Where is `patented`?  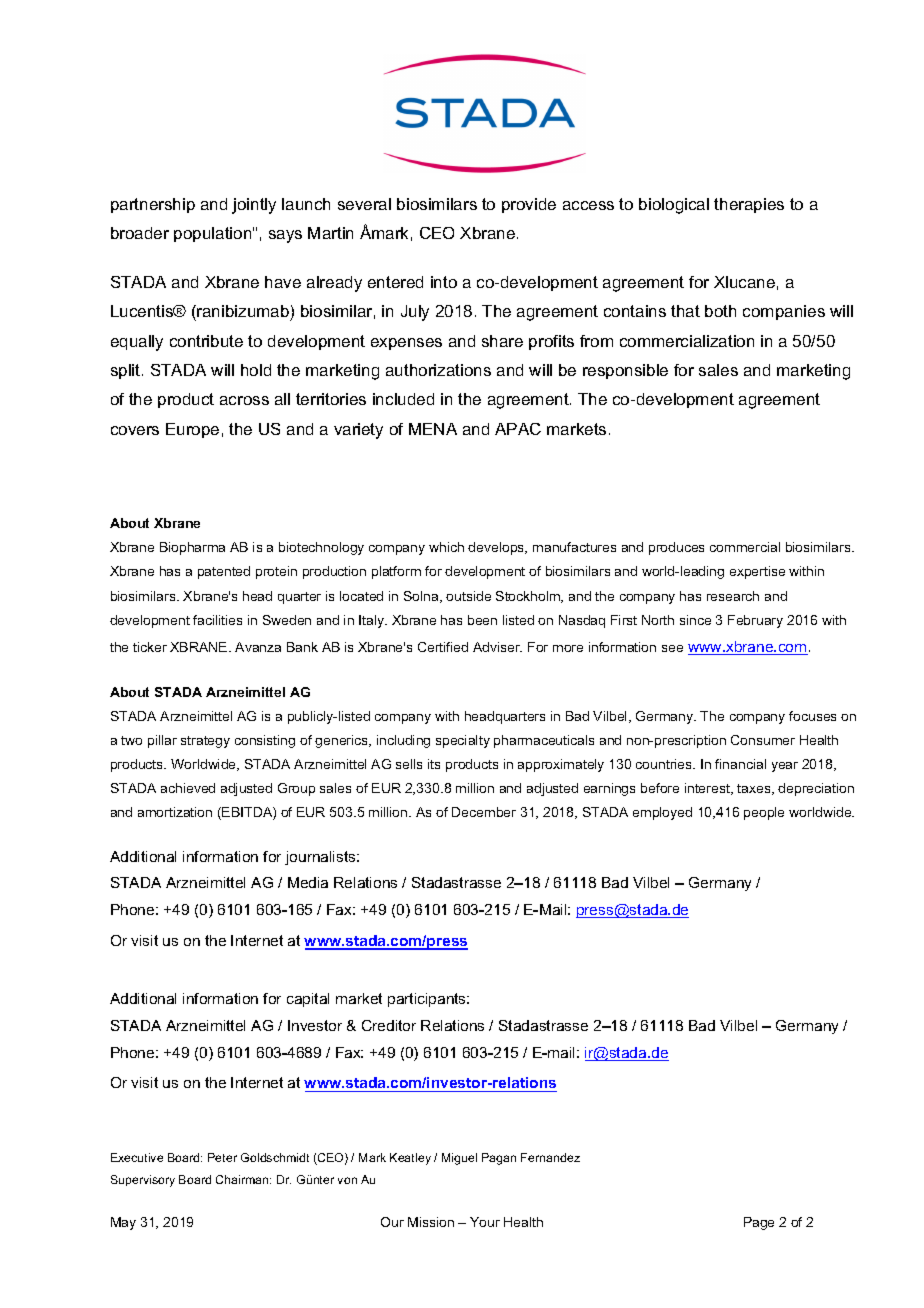 patented is located at coordinates (224, 572).
